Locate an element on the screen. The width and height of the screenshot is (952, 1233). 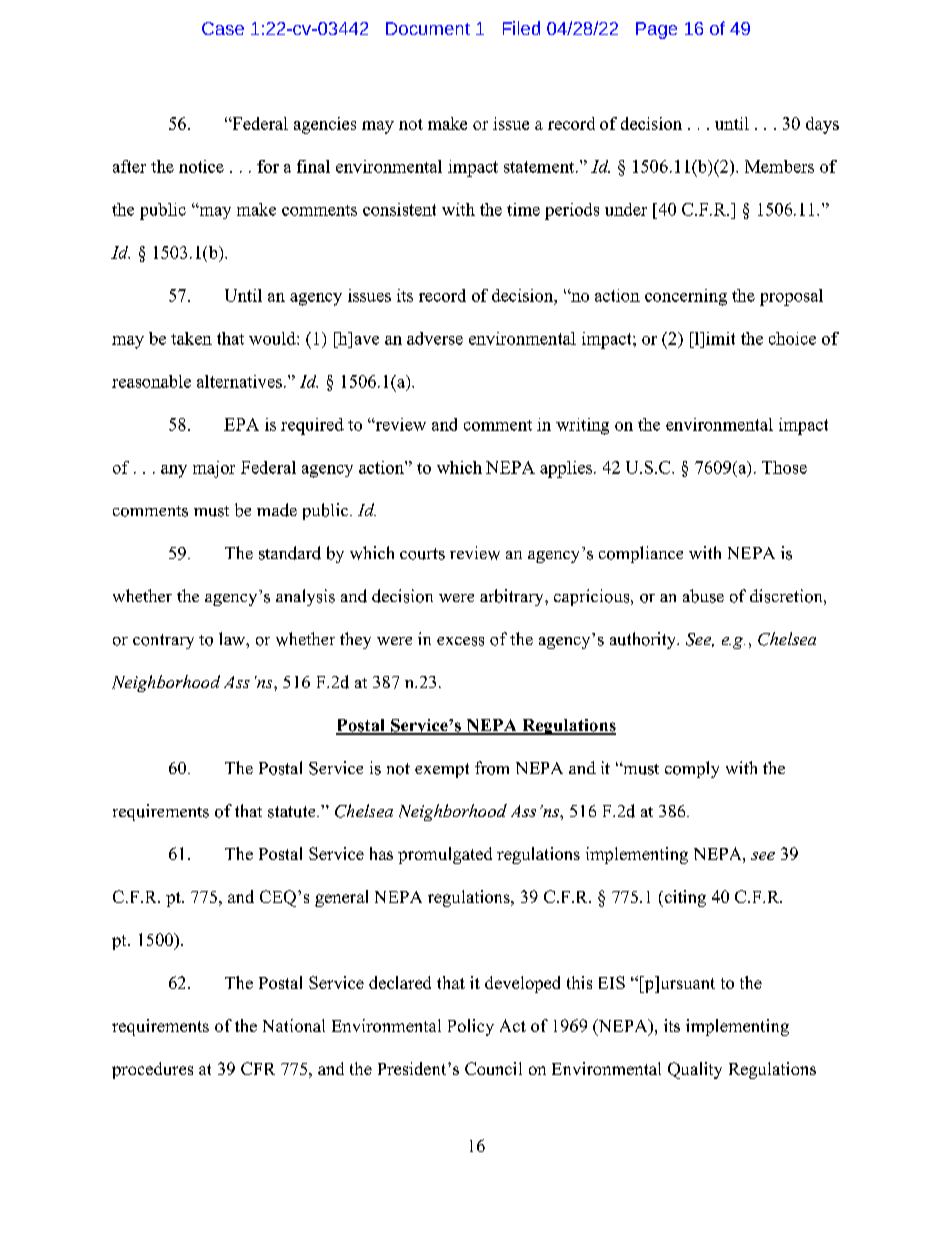
Policy is located at coordinates (471, 1027).
